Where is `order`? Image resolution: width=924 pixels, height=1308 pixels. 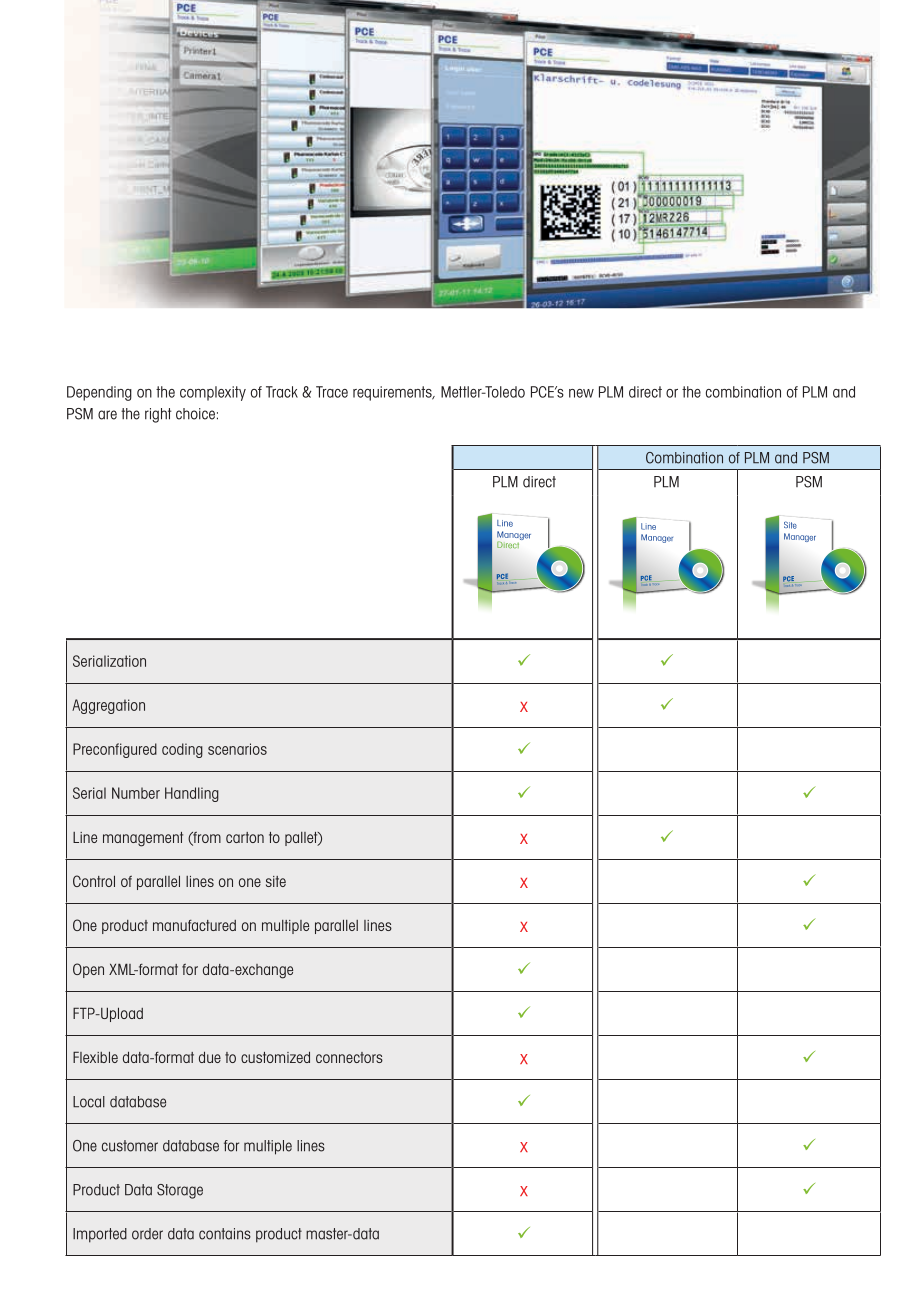
order is located at coordinates (147, 1234).
